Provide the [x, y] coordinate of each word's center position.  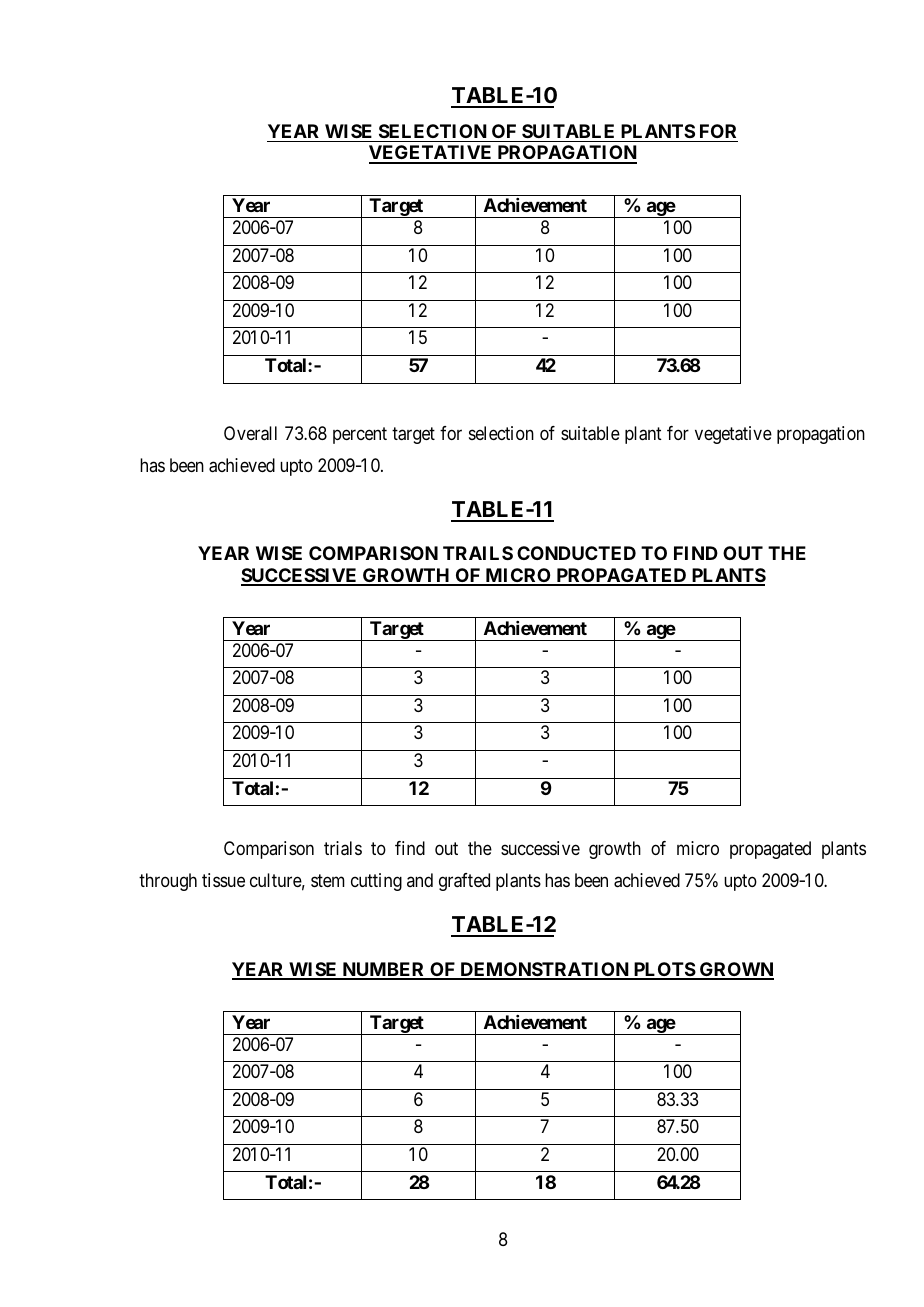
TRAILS [478, 553]
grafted [464, 882]
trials [343, 848]
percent [360, 435]
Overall [250, 433]
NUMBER [383, 970]
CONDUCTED [576, 553]
